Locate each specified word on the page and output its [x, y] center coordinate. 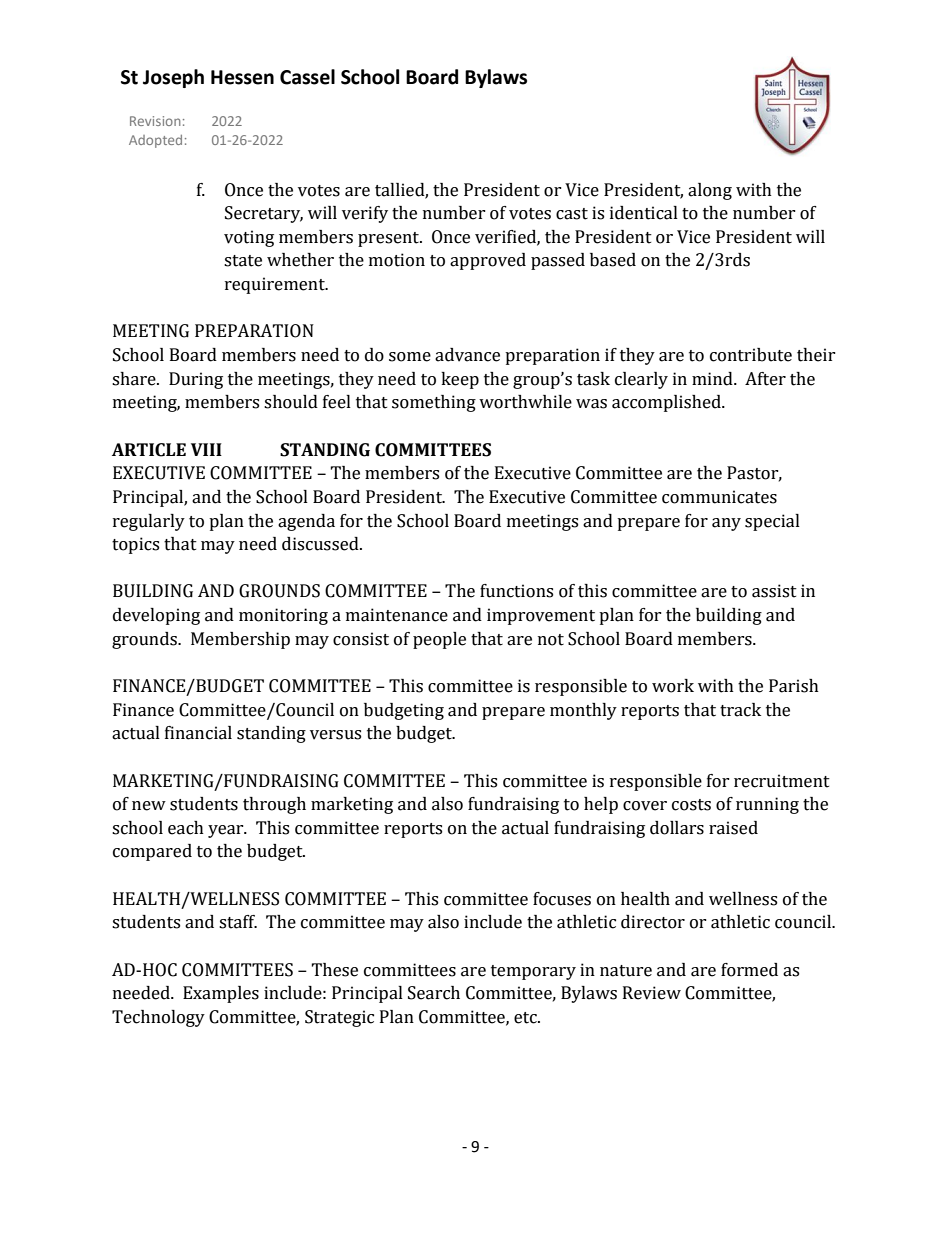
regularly [149, 522]
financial [198, 733]
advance [467, 355]
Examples [221, 994]
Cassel [307, 77]
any [726, 524]
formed [749, 970]
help [601, 805]
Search [434, 993]
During [196, 380]
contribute [751, 355]
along [710, 191]
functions [516, 591]
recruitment [782, 781]
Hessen [242, 77]
